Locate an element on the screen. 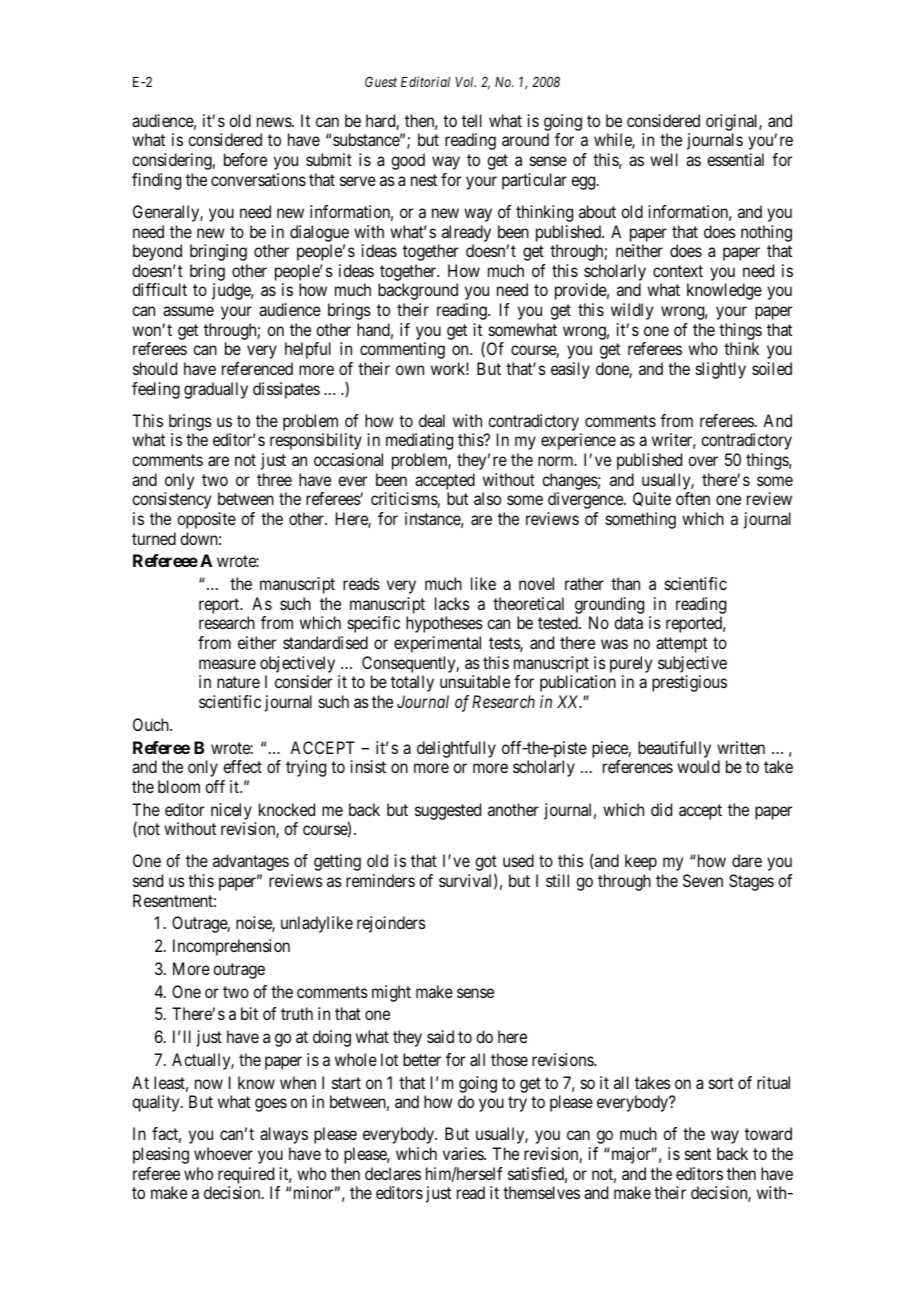  toward is located at coordinates (768, 1133).
